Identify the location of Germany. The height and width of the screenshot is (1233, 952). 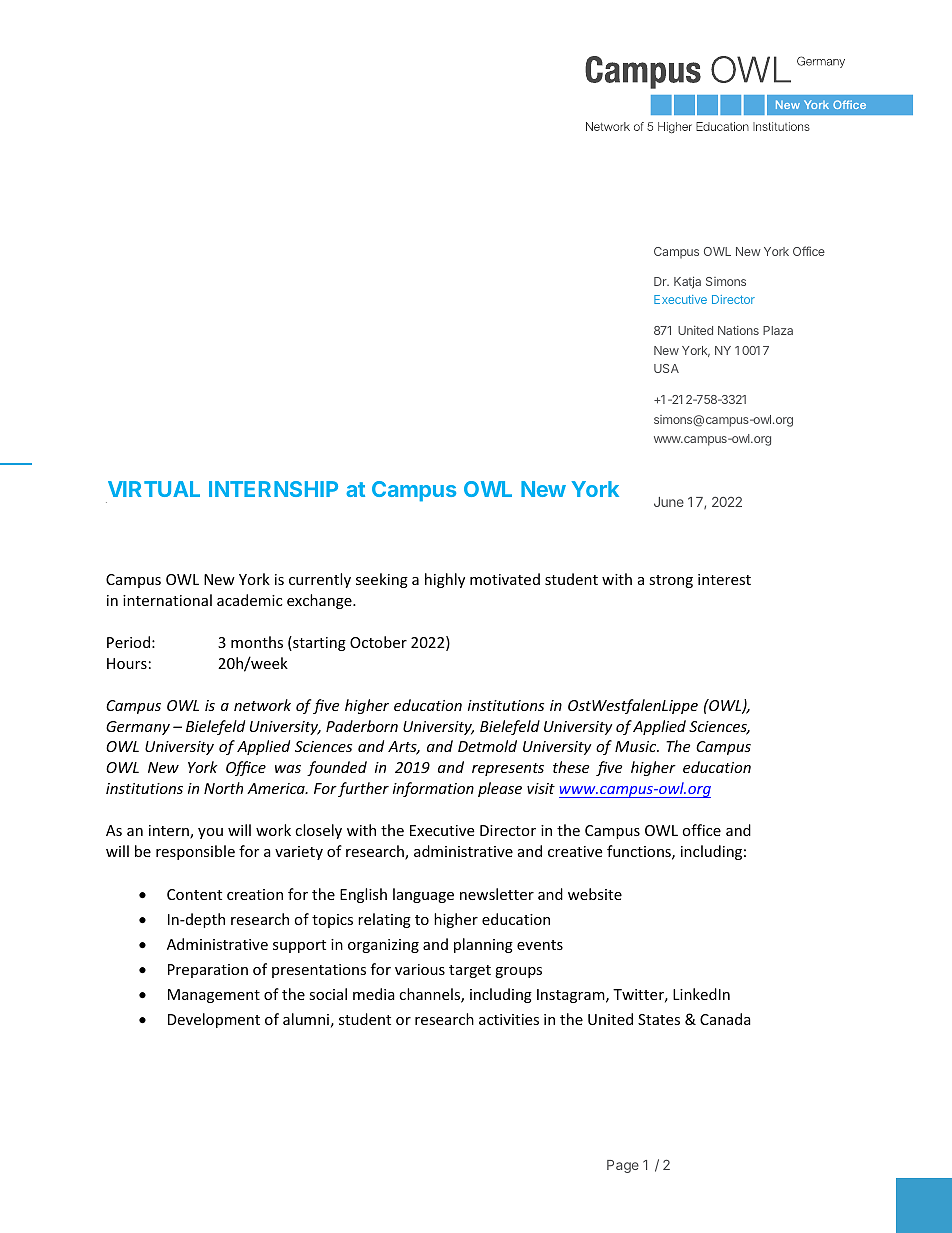
(138, 728).
